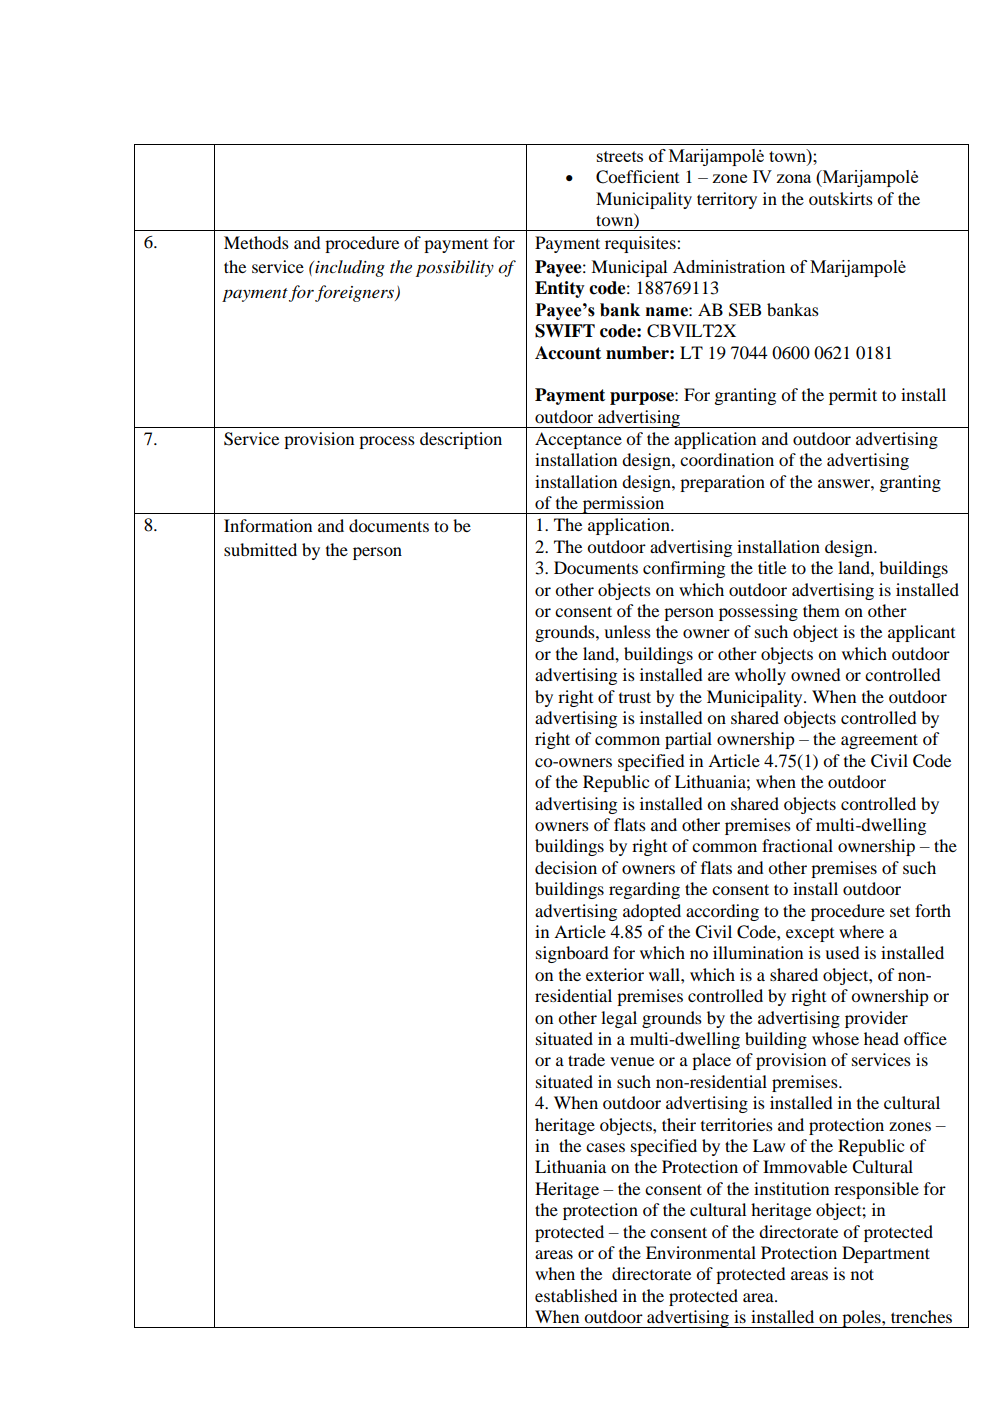 The image size is (1007, 1424). Describe the element at coordinates (841, 198) in the screenshot. I see `outskirts` at that location.
